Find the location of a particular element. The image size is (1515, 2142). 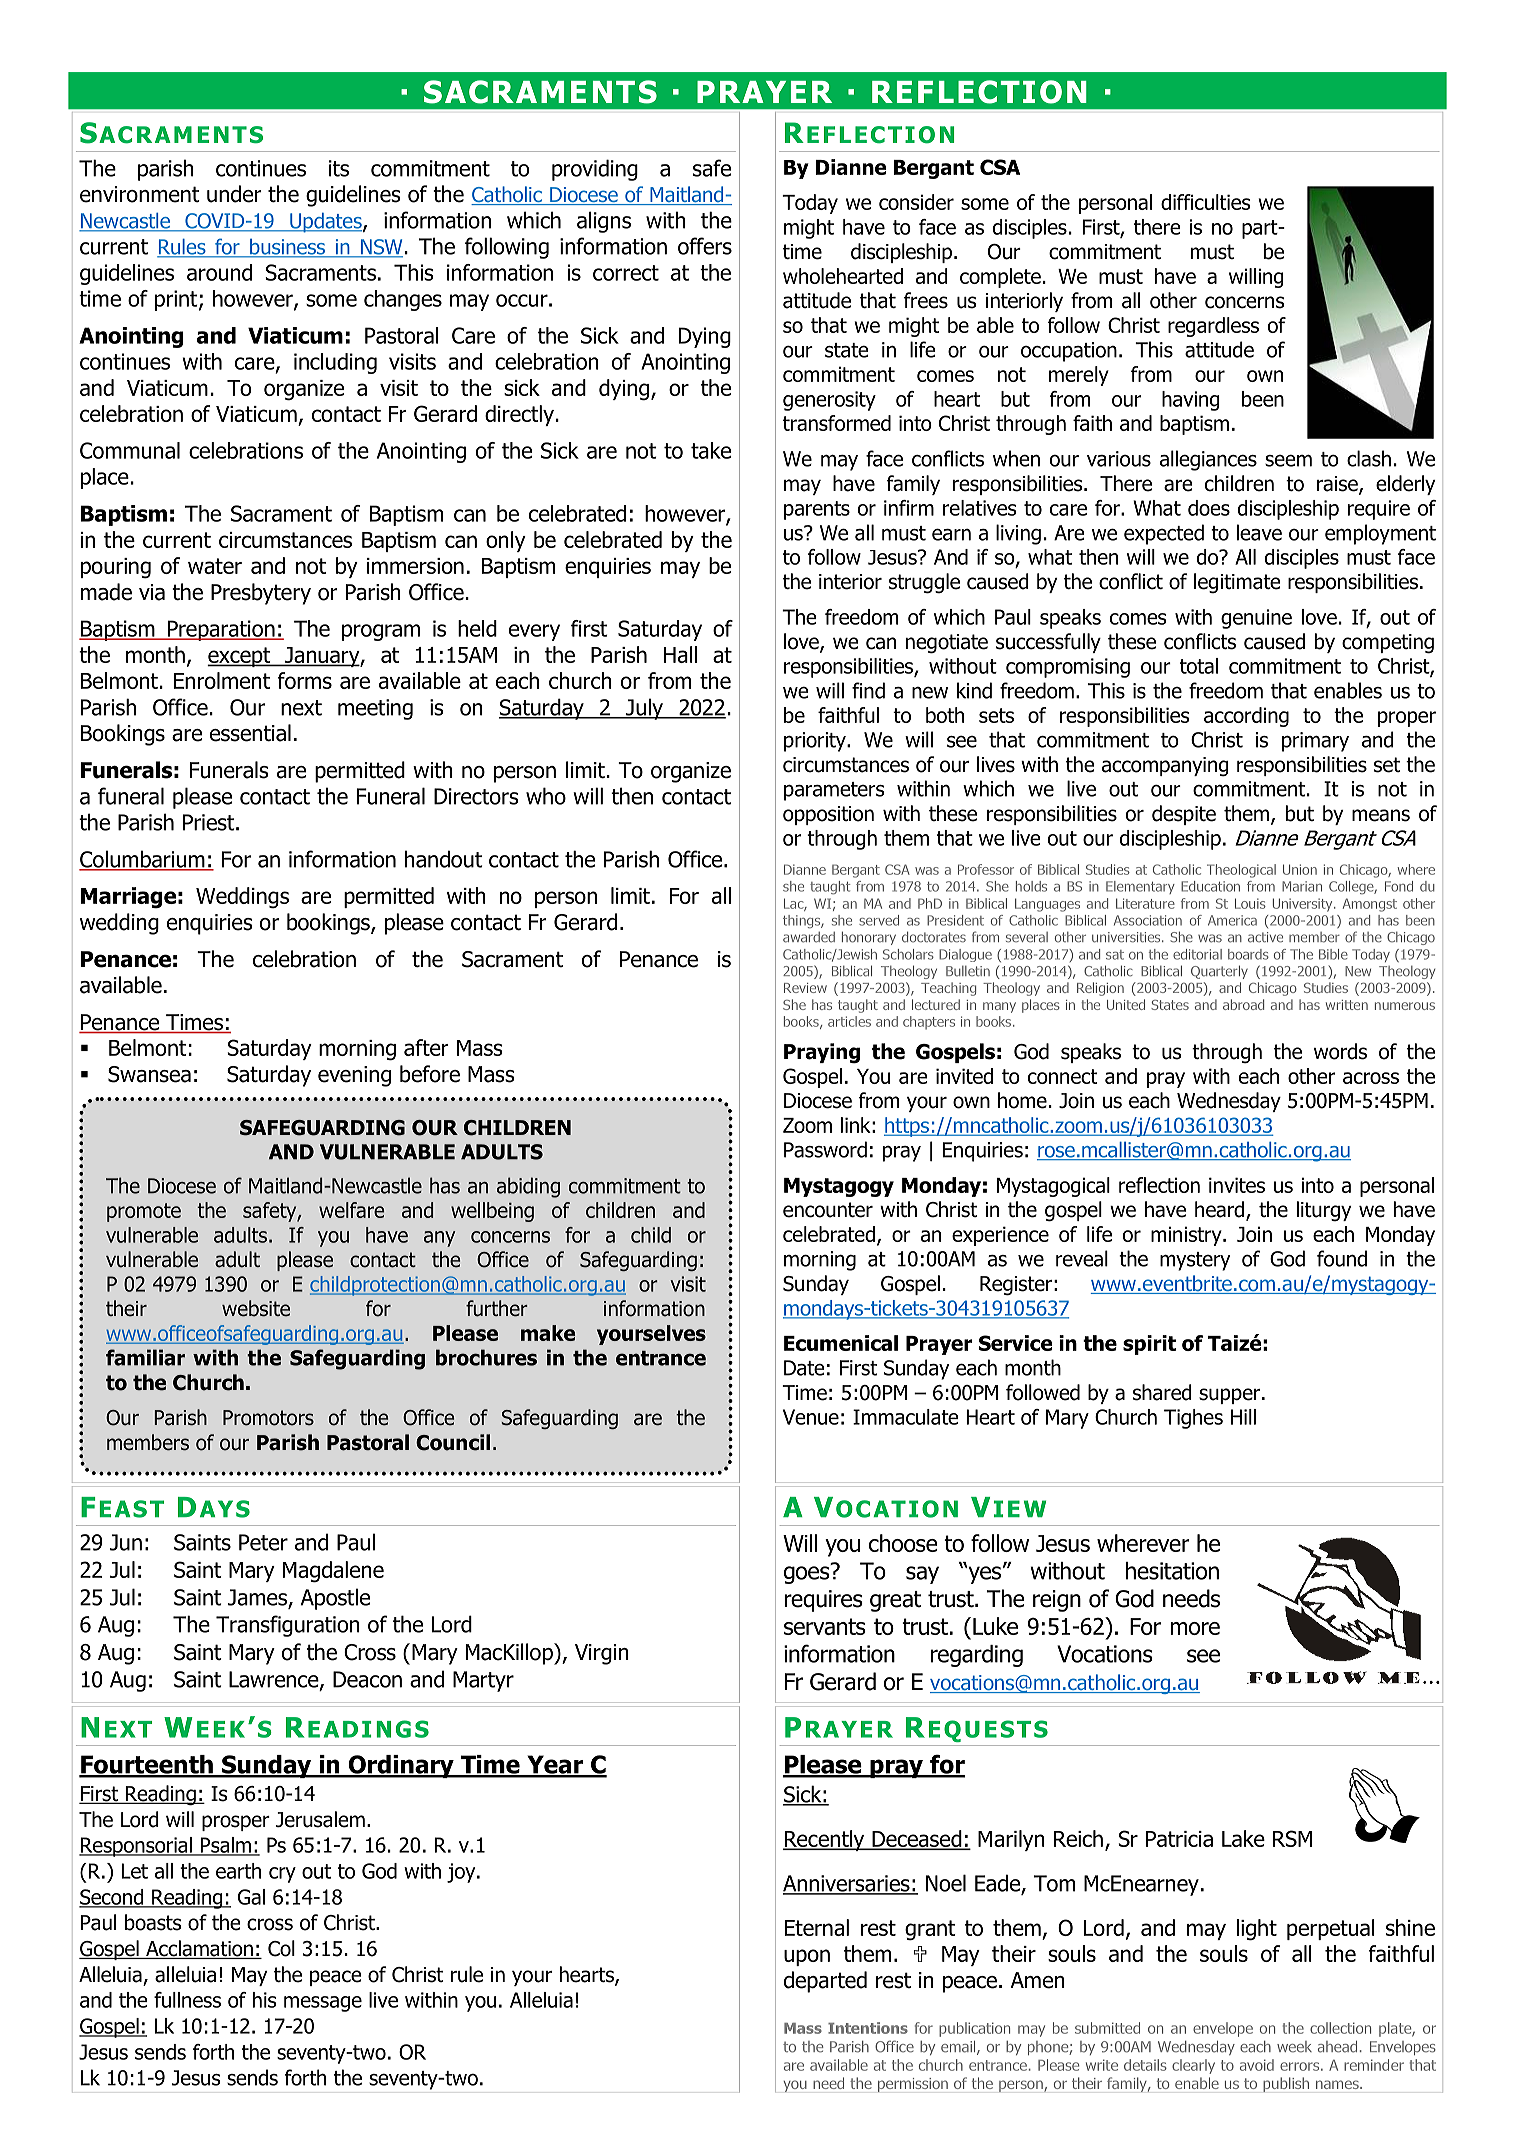

offers is located at coordinates (705, 246).
